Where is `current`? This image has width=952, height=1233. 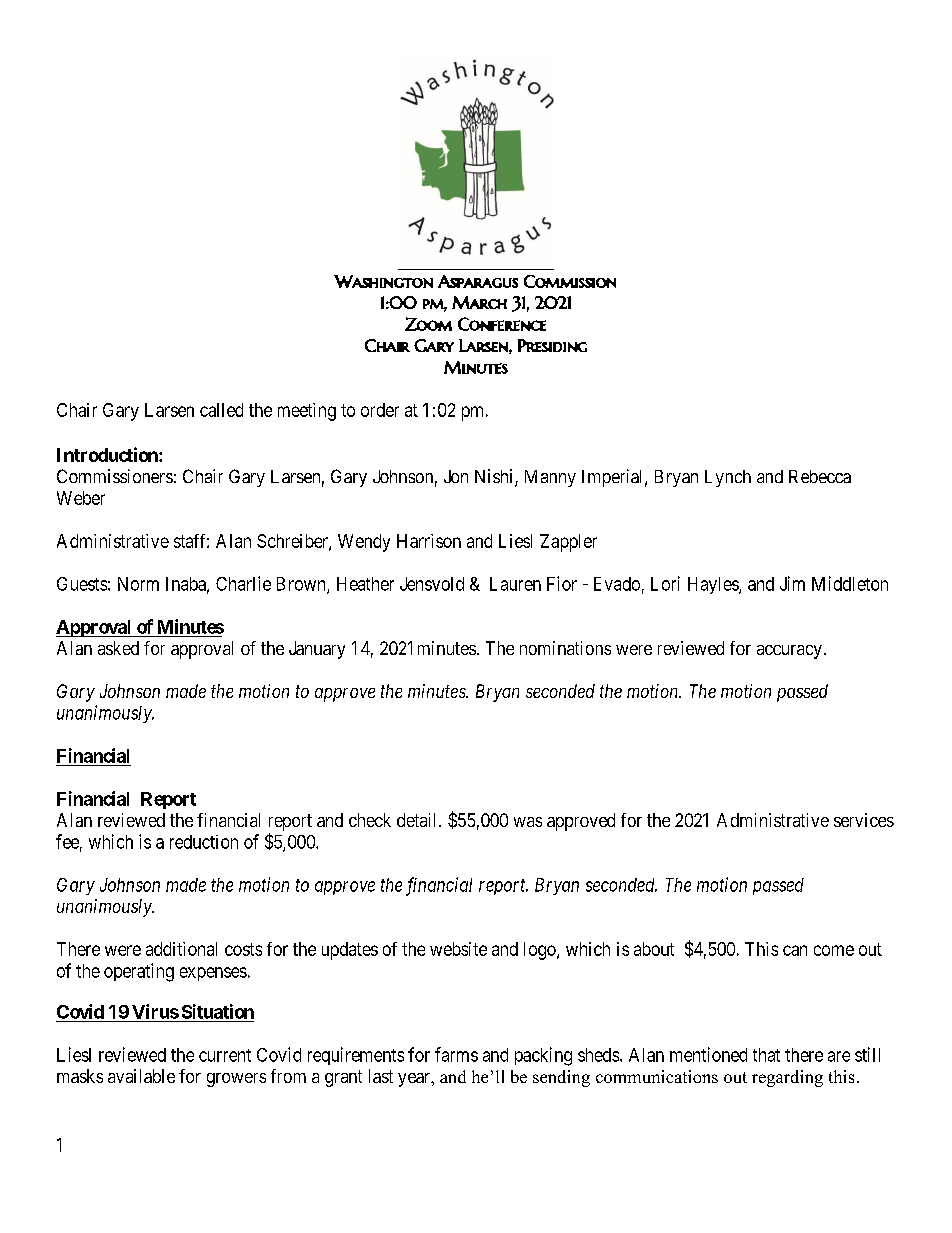 current is located at coordinates (225, 1055).
